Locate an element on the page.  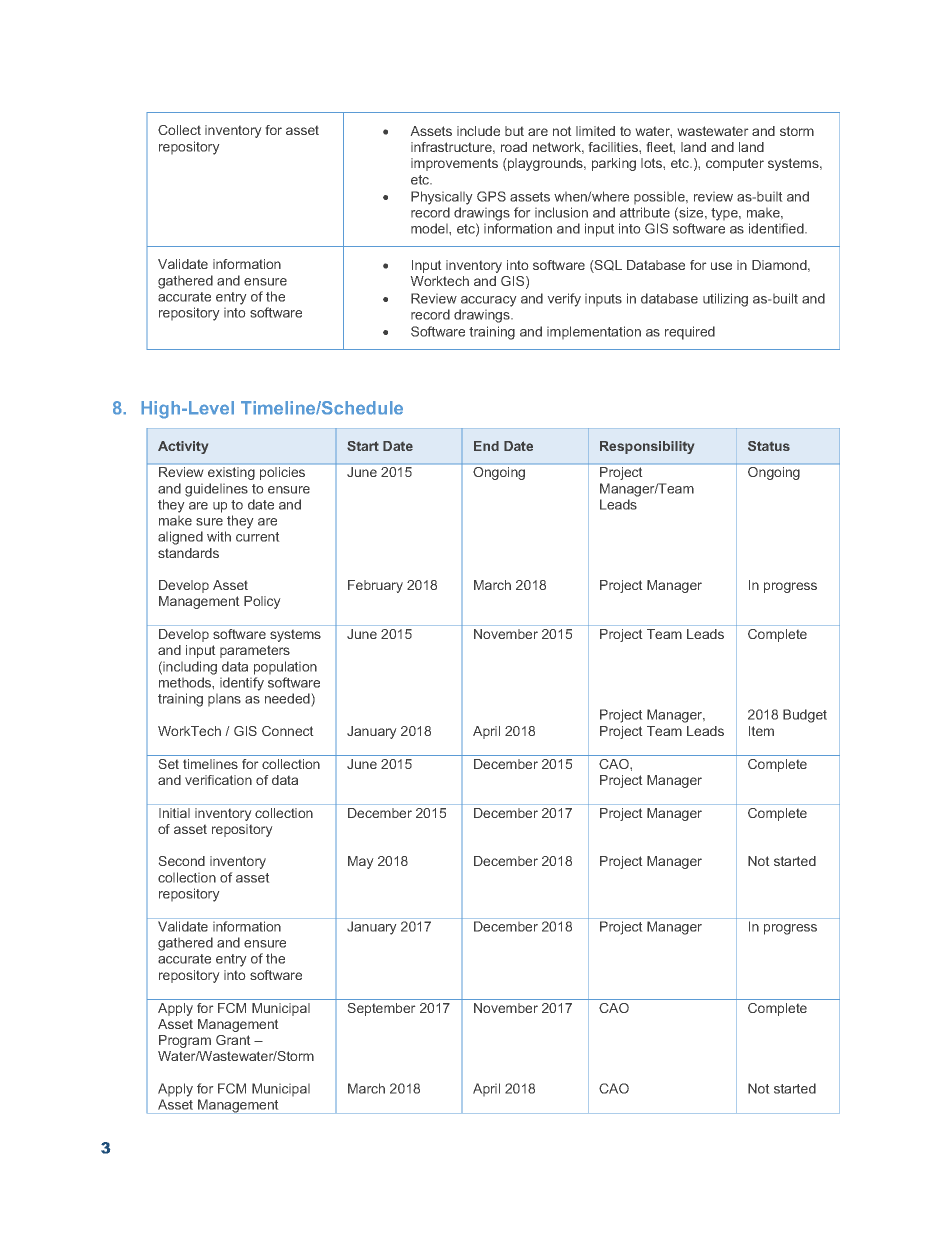
Policy is located at coordinates (262, 602).
